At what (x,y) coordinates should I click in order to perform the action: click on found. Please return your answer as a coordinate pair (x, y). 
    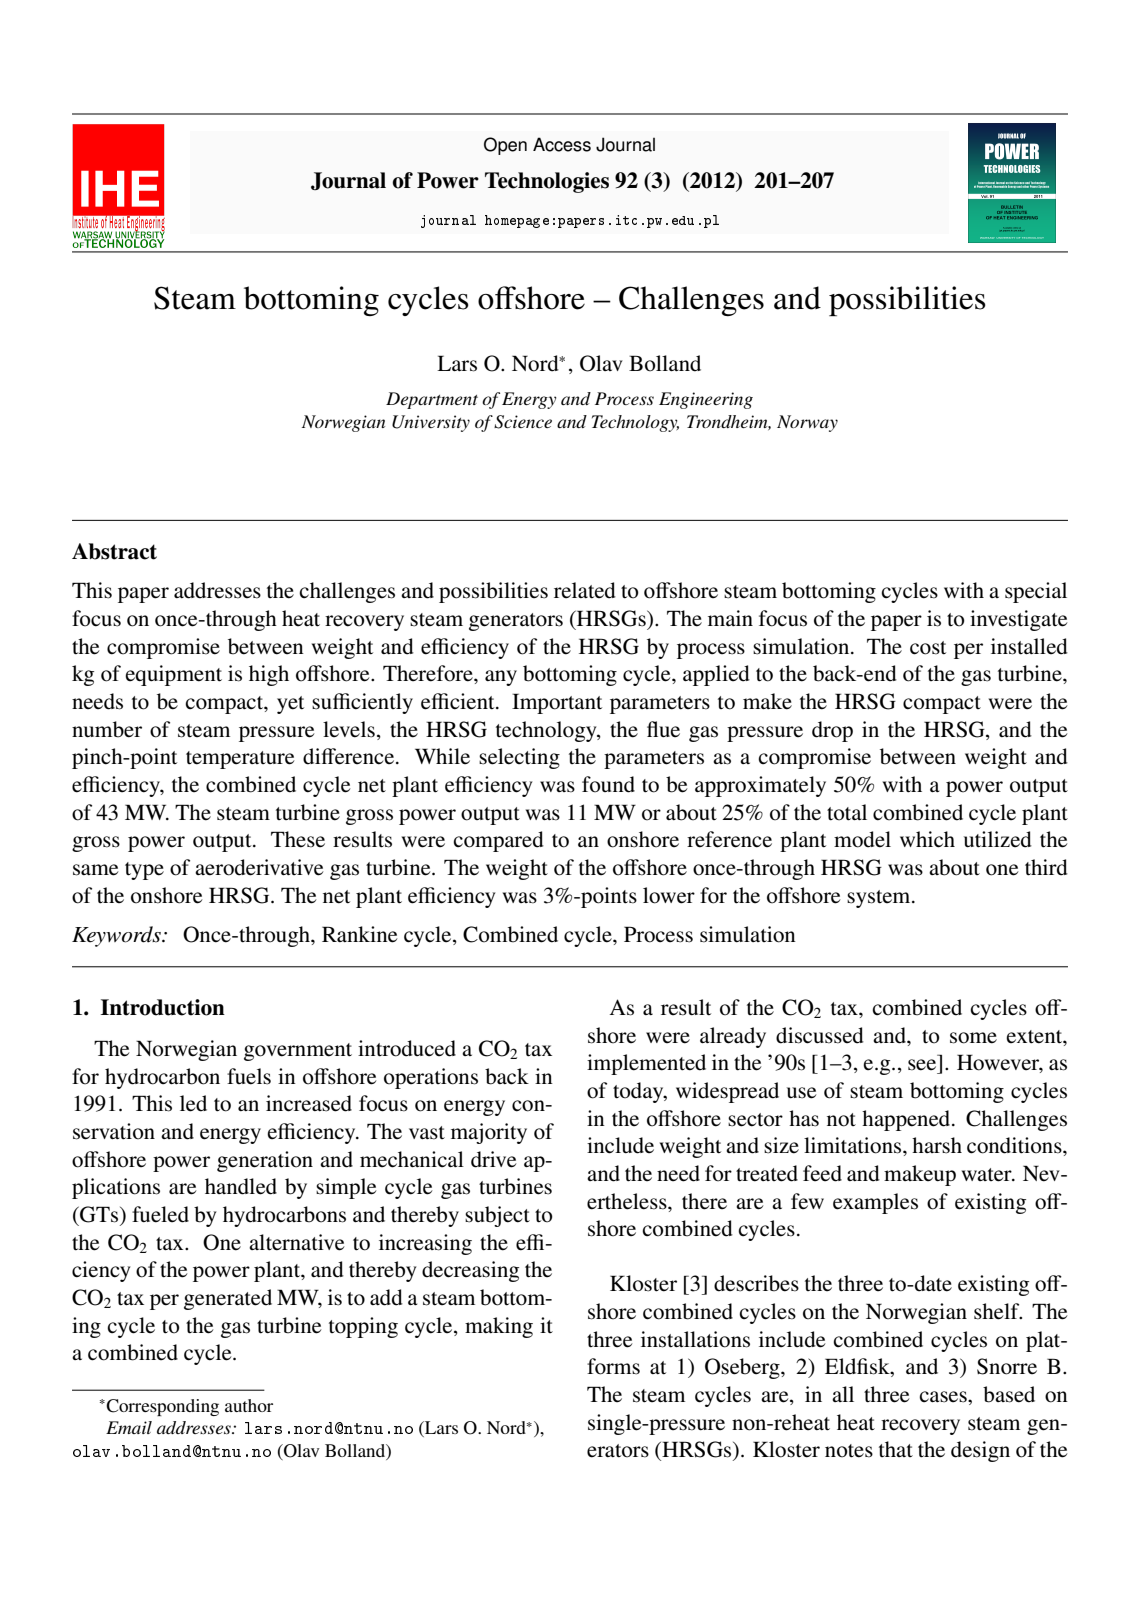
    Looking at the image, I should click on (608, 784).
